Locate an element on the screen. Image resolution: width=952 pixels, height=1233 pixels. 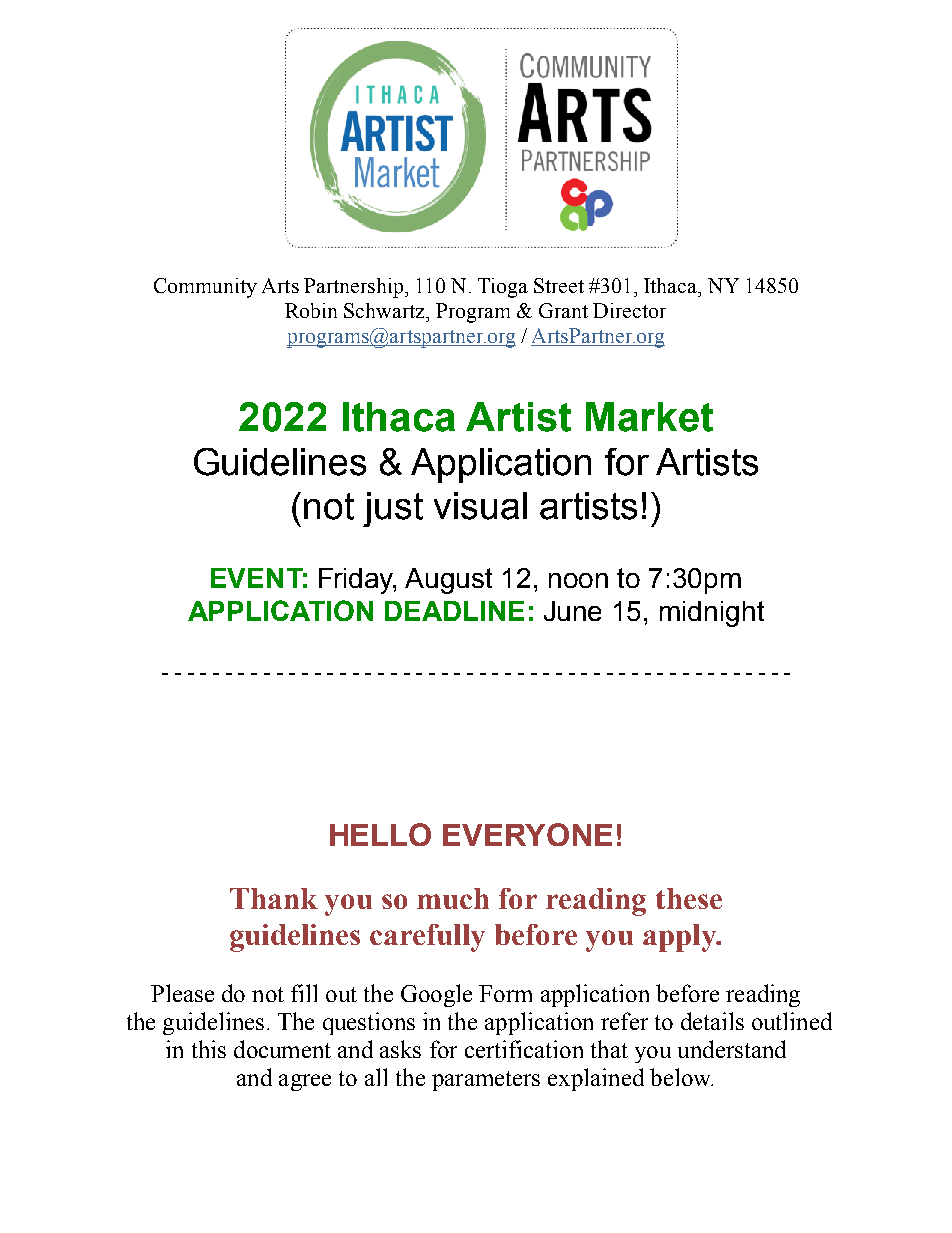
these is located at coordinates (689, 898).
